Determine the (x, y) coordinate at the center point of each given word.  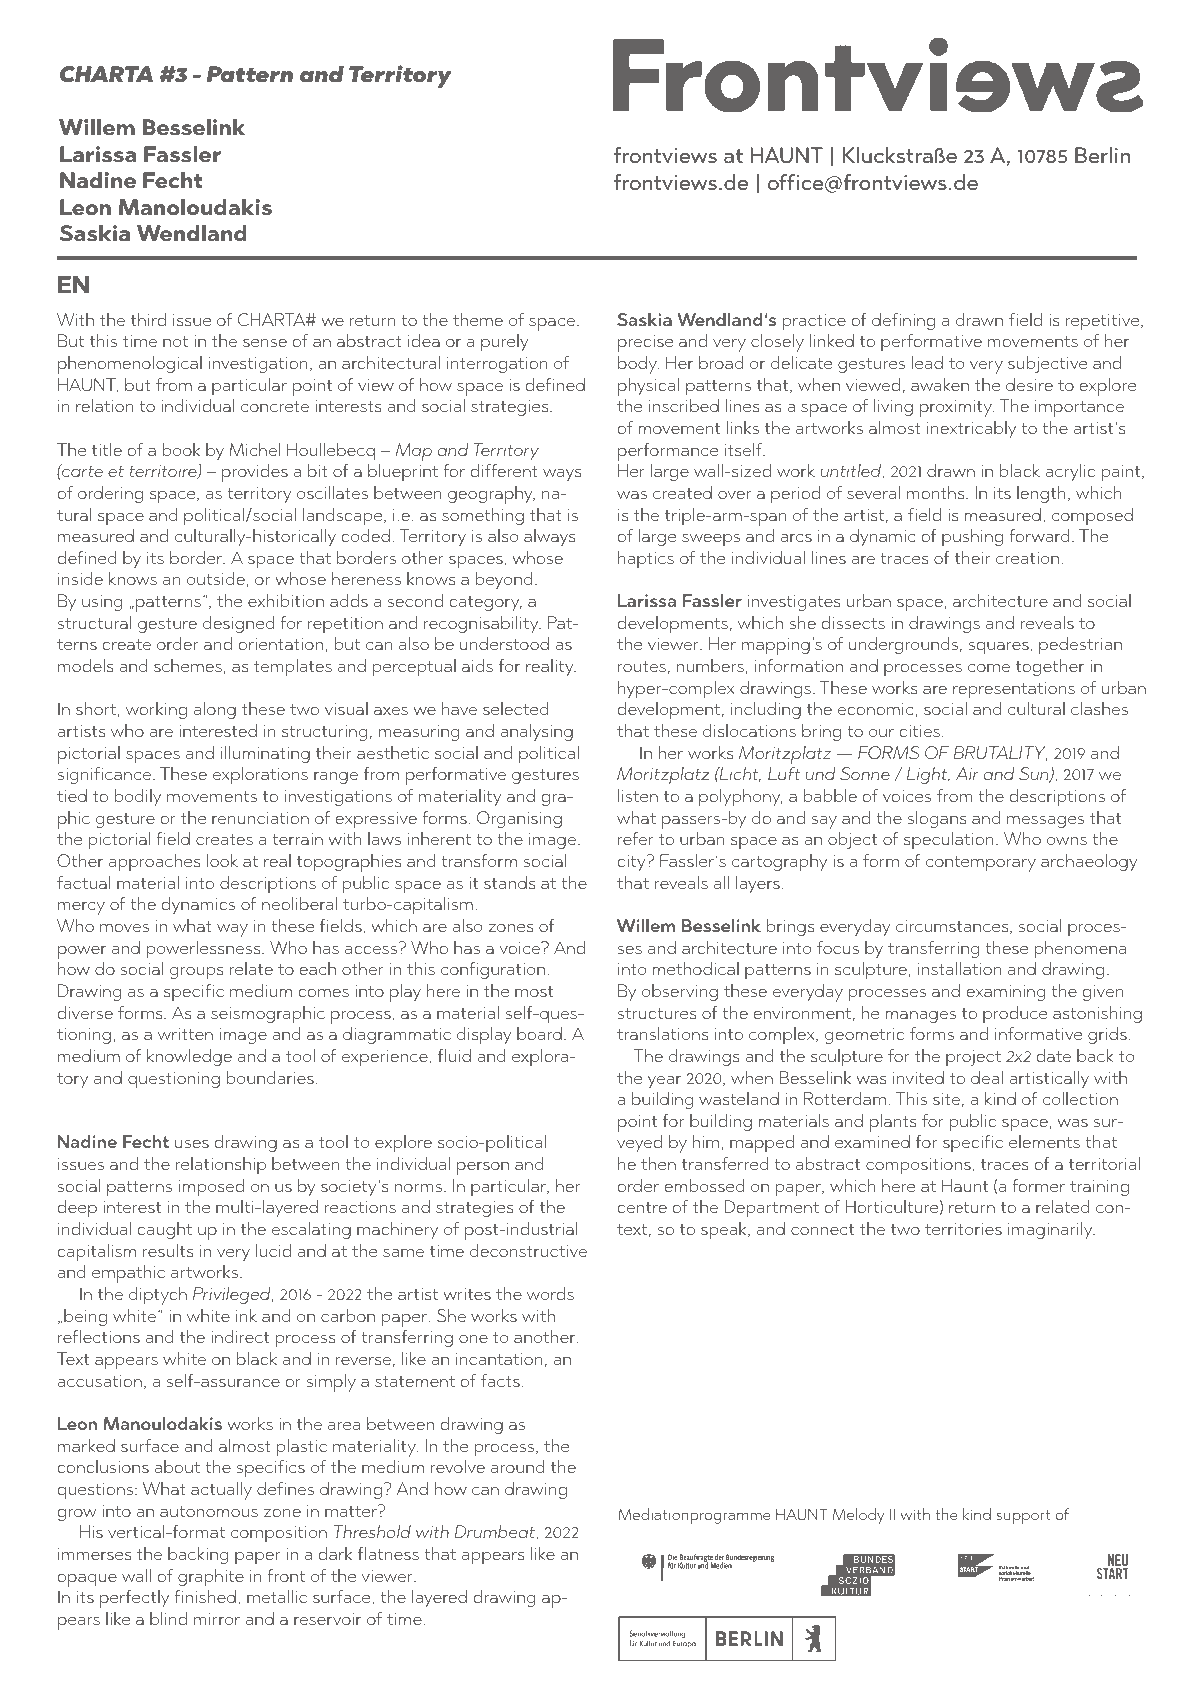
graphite (211, 1578)
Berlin (1102, 155)
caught (164, 1230)
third (148, 319)
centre (642, 1207)
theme (478, 319)
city (632, 863)
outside (216, 578)
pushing (972, 537)
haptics (646, 559)
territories (963, 1229)
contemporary (981, 864)
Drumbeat (496, 1532)
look (222, 860)
